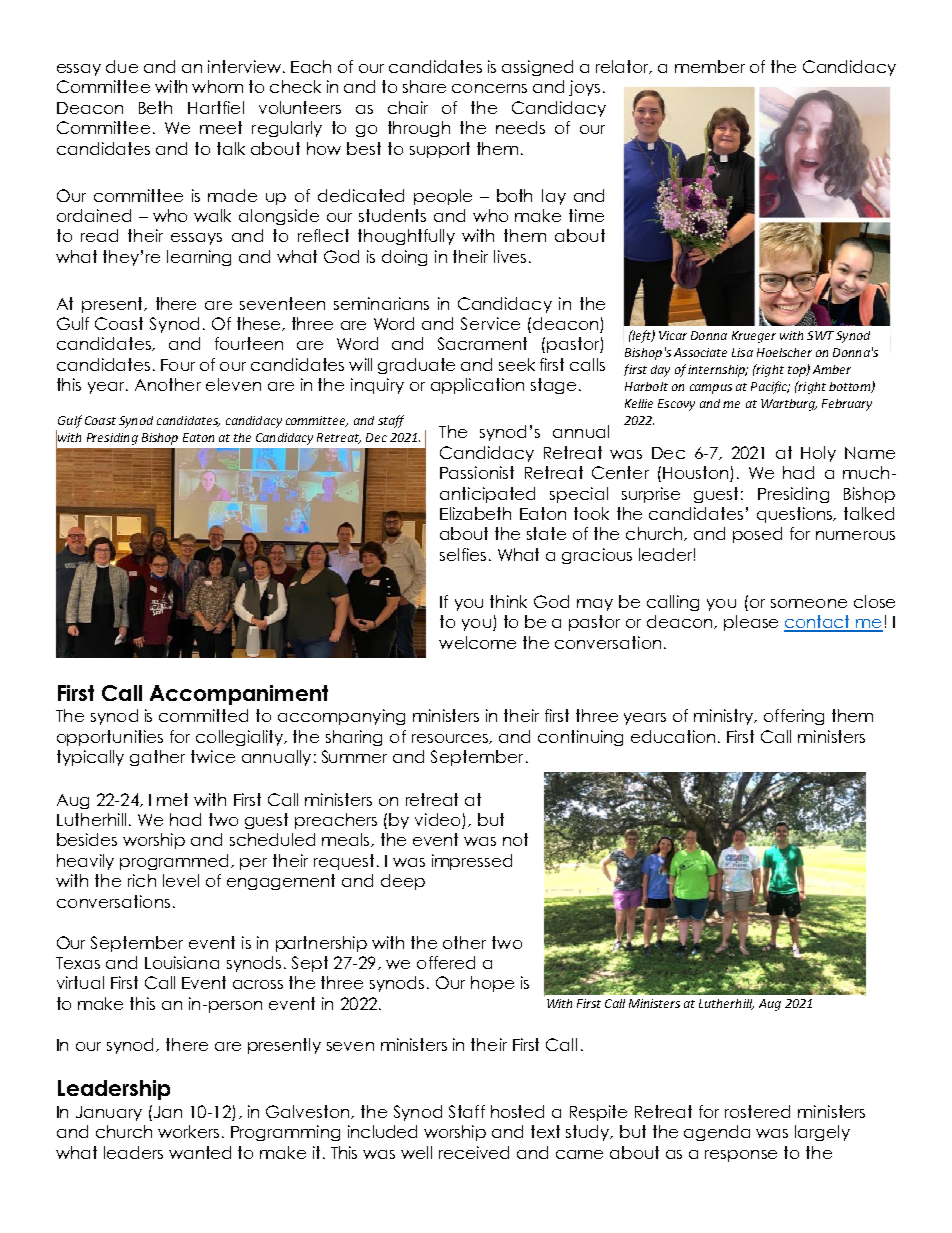 The height and width of the image is (1233, 952). I want to click on concerns, so click(489, 88).
